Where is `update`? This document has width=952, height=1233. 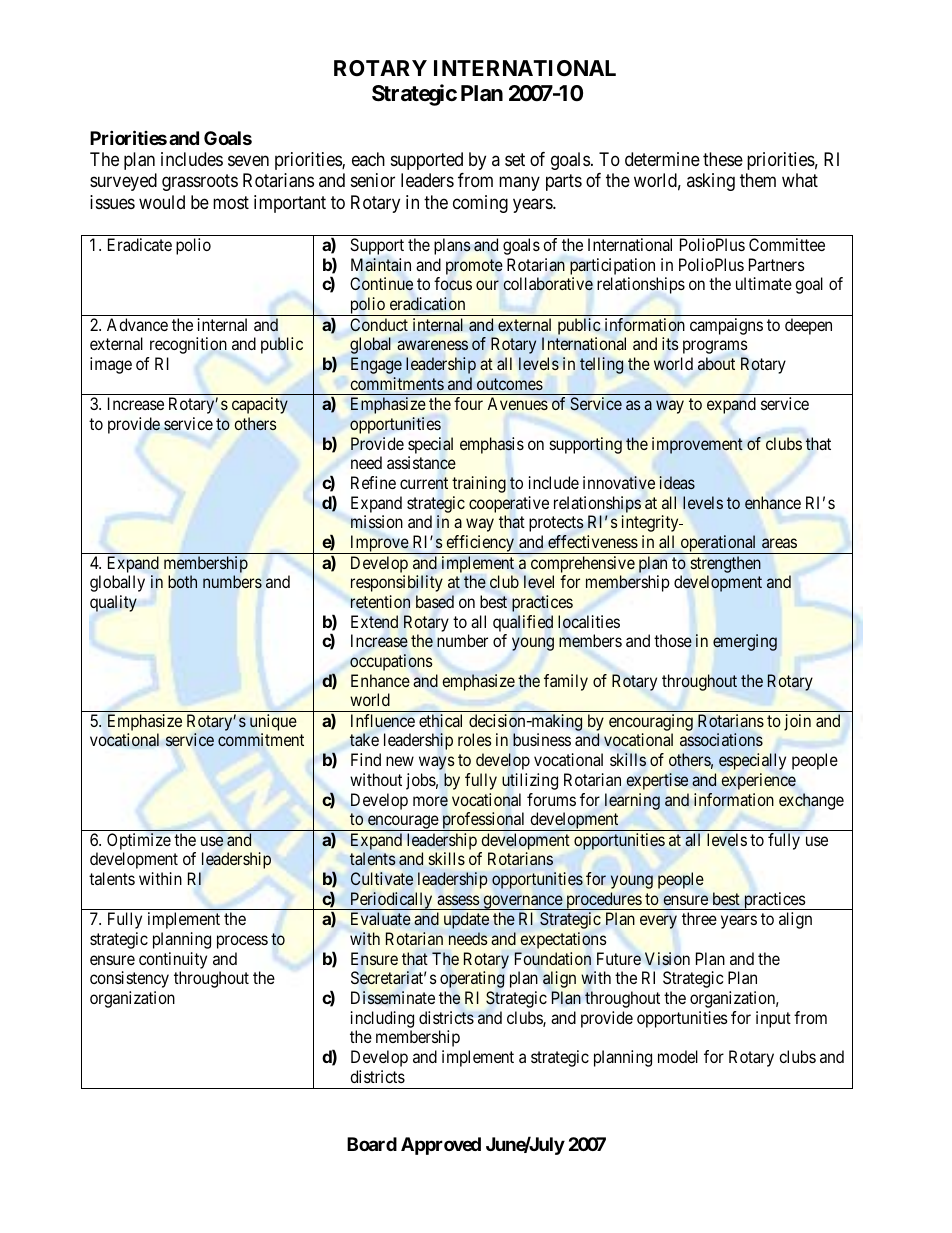
update is located at coordinates (466, 920).
